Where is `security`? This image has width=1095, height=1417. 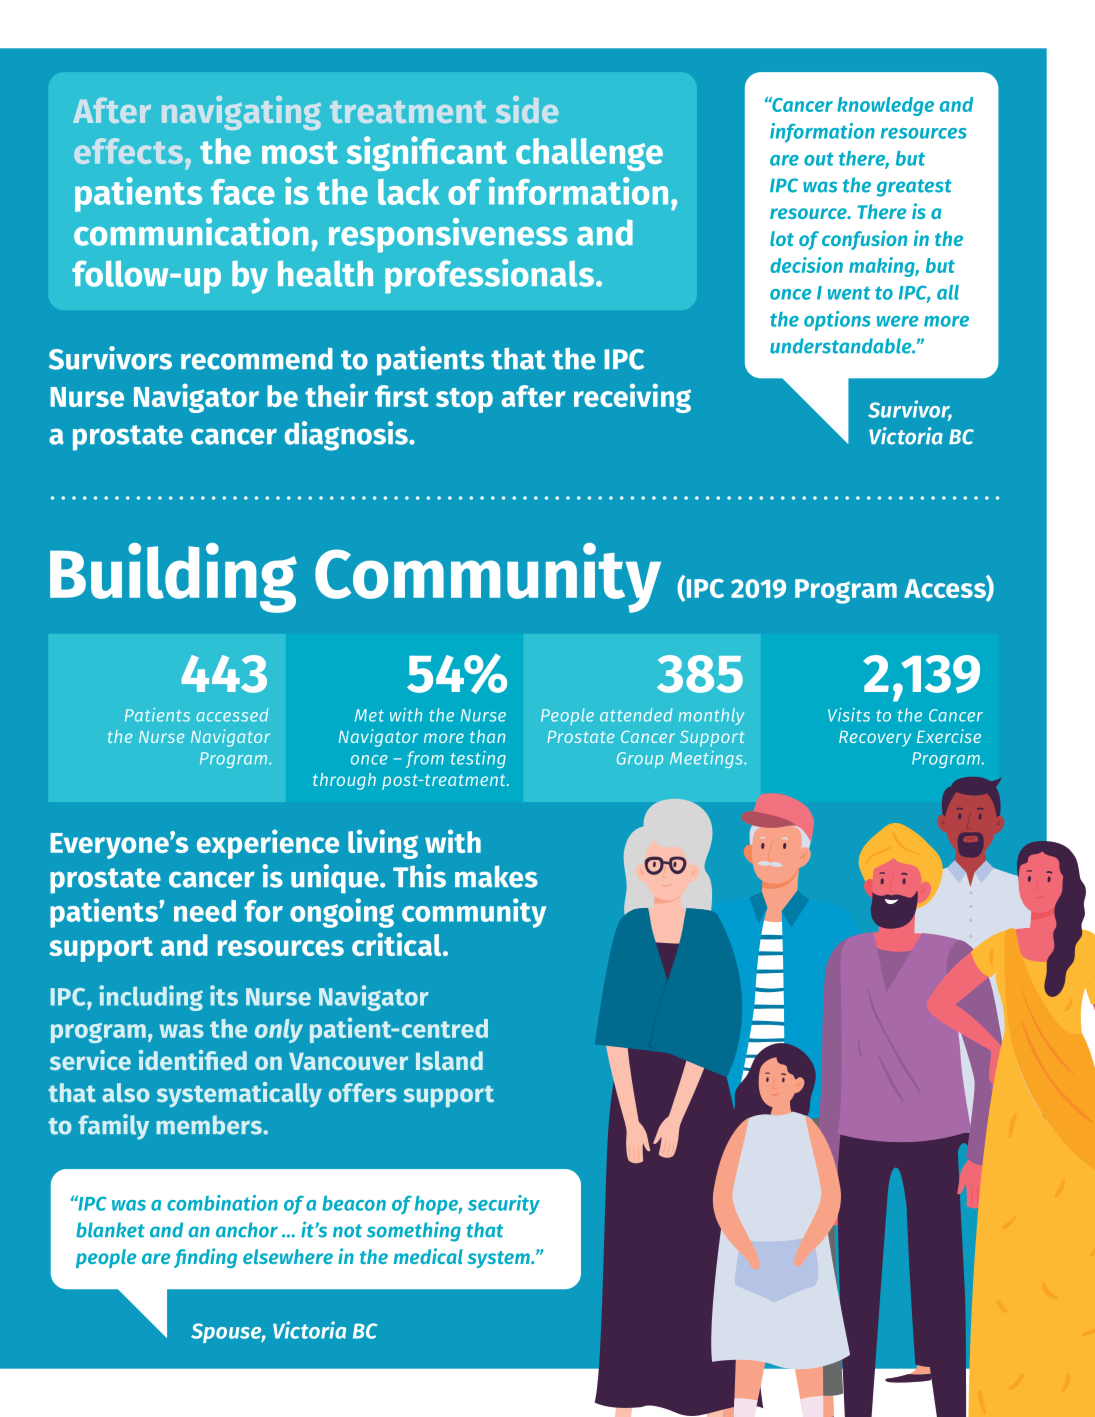
security is located at coordinates (504, 1205).
